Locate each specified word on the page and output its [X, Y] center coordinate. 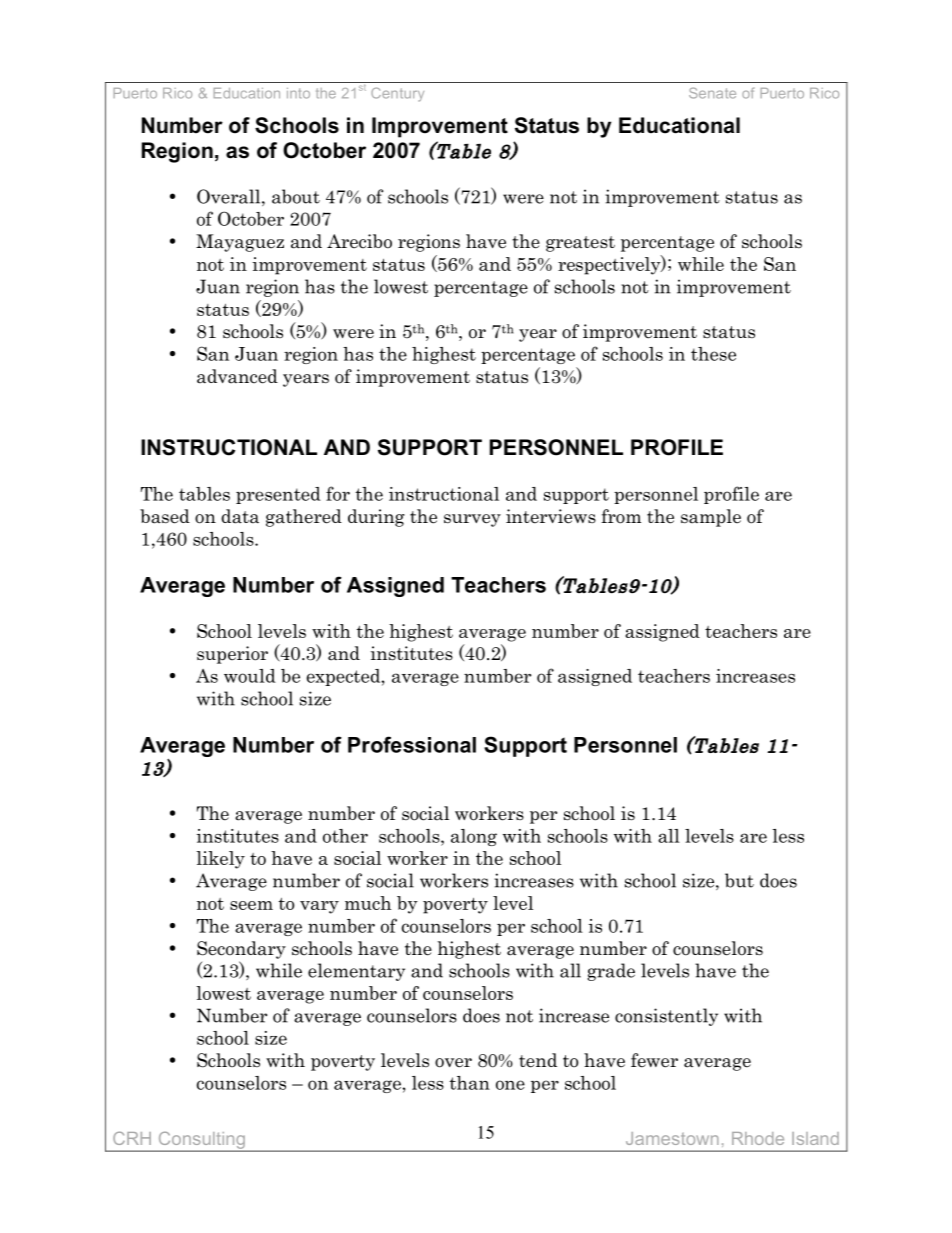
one [510, 1085]
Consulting [201, 1141]
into [298, 93]
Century [397, 94]
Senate [712, 93]
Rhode [758, 1138]
